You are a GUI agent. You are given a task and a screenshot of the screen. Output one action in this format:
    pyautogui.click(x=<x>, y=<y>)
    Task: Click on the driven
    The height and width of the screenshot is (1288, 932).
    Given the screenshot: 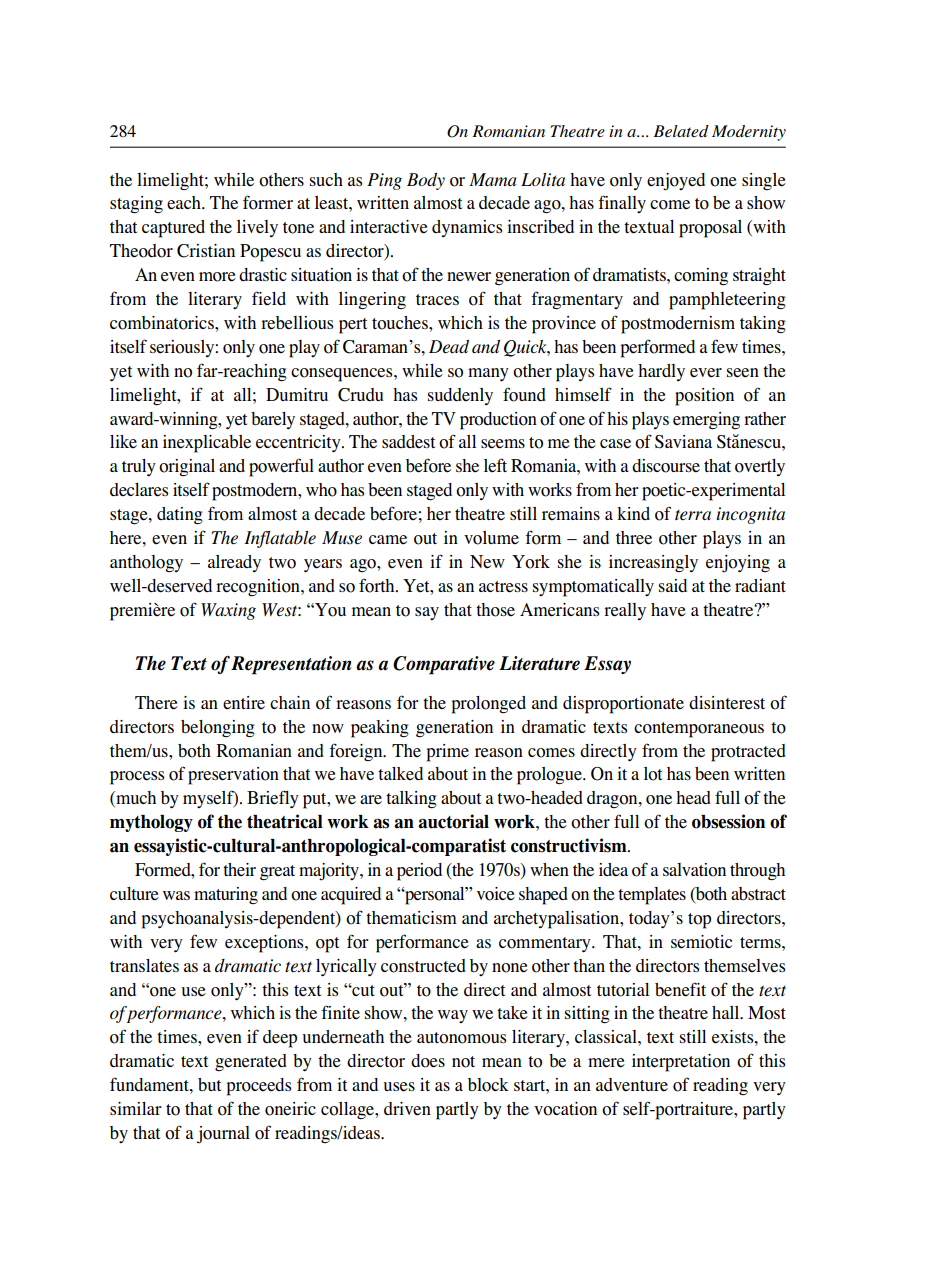 What is the action you would take?
    pyautogui.click(x=407, y=1109)
